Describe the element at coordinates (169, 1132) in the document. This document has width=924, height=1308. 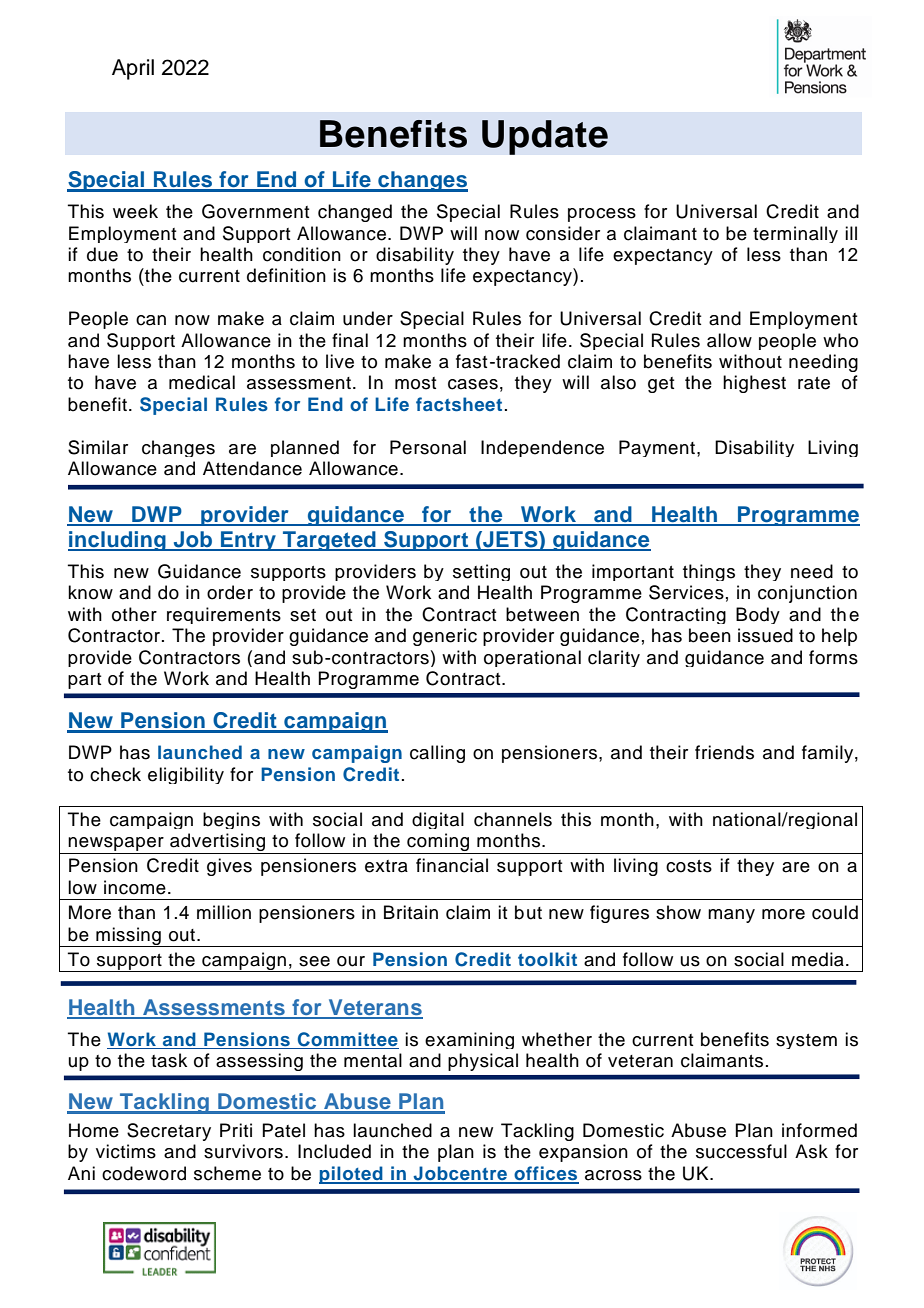
I see `Secretary` at that location.
